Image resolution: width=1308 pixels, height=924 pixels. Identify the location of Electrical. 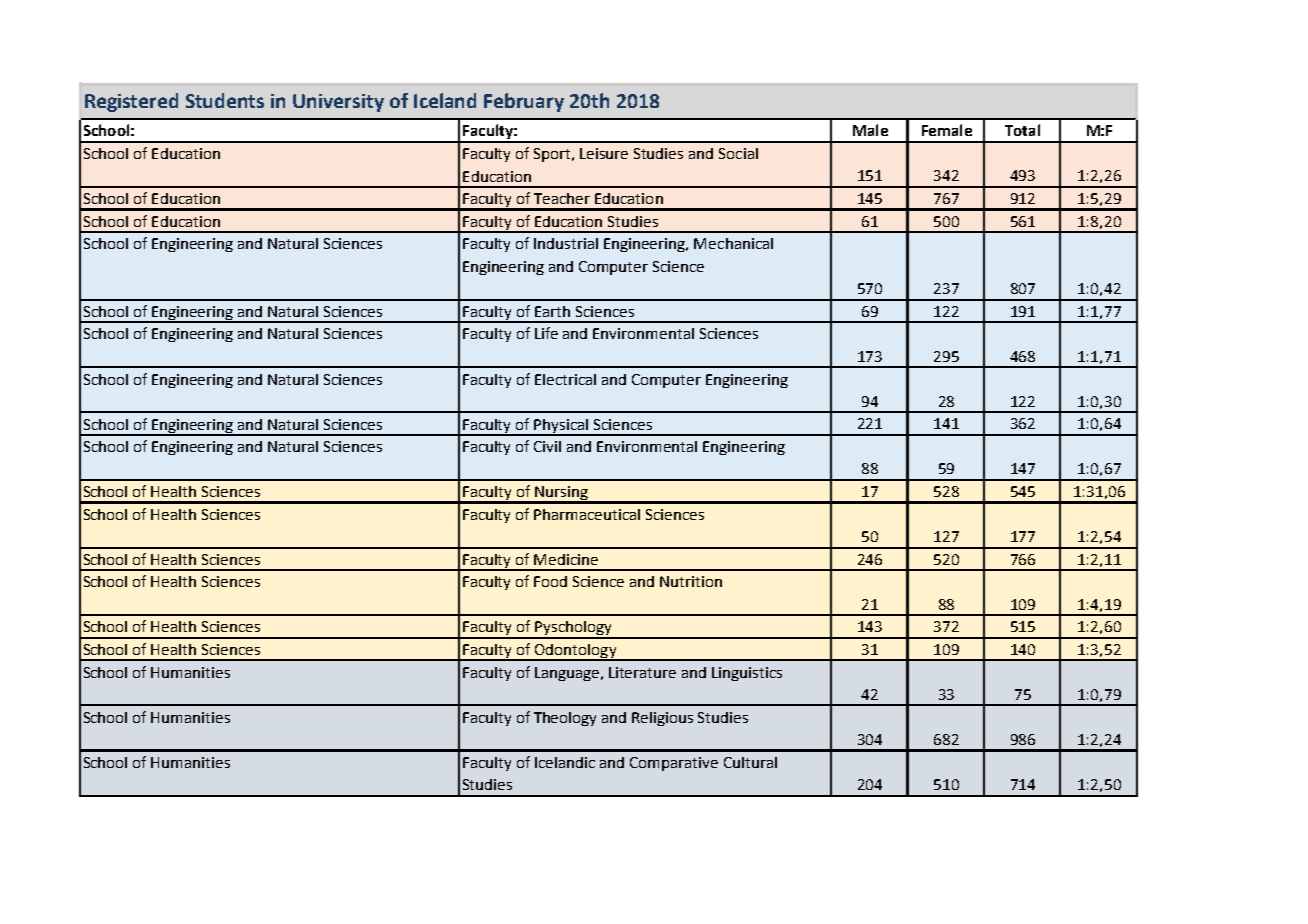
(565, 379).
